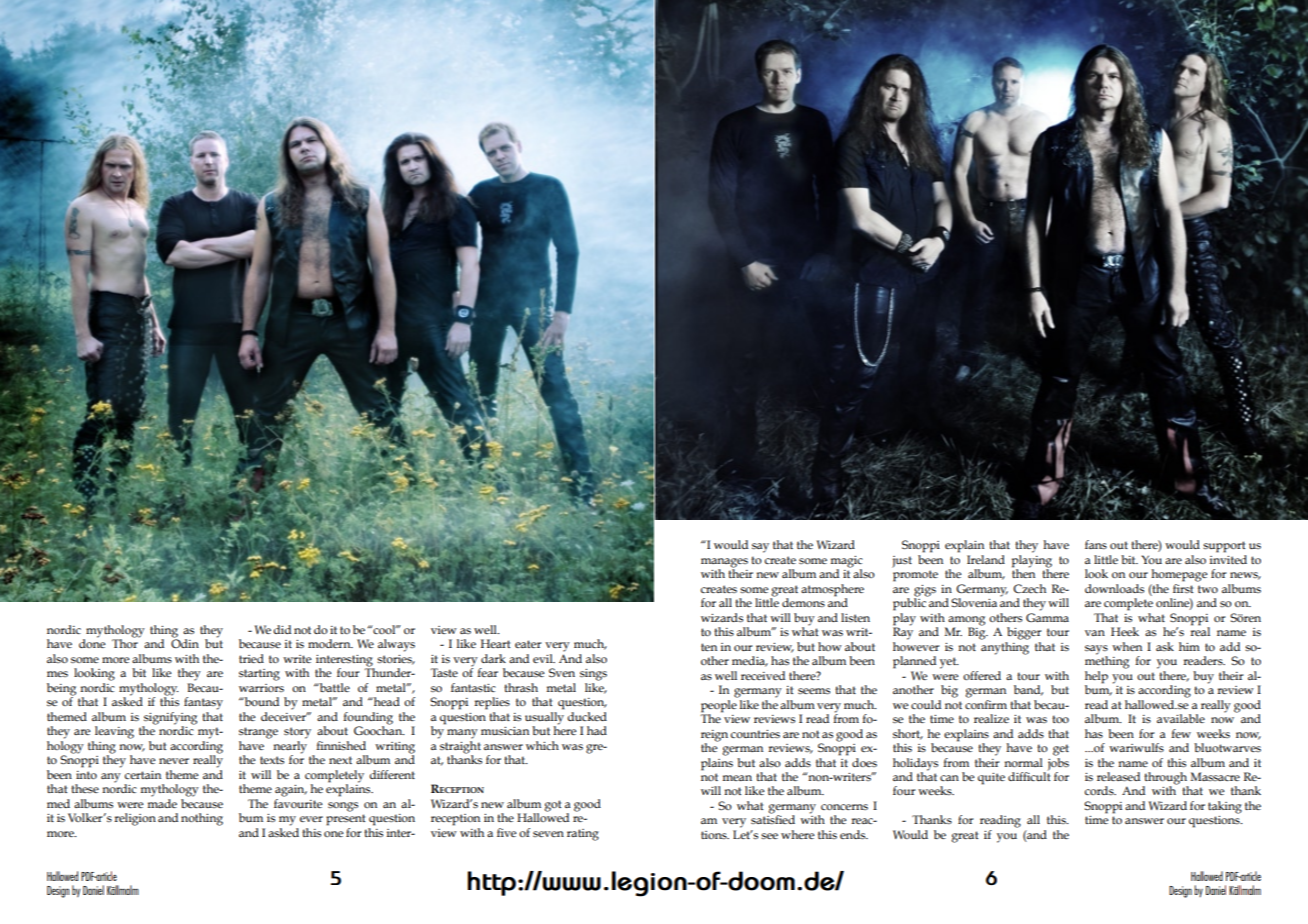 This screenshot has width=1308, height=924. What do you see at coordinates (583, 835) in the screenshot?
I see `rating` at bounding box center [583, 835].
